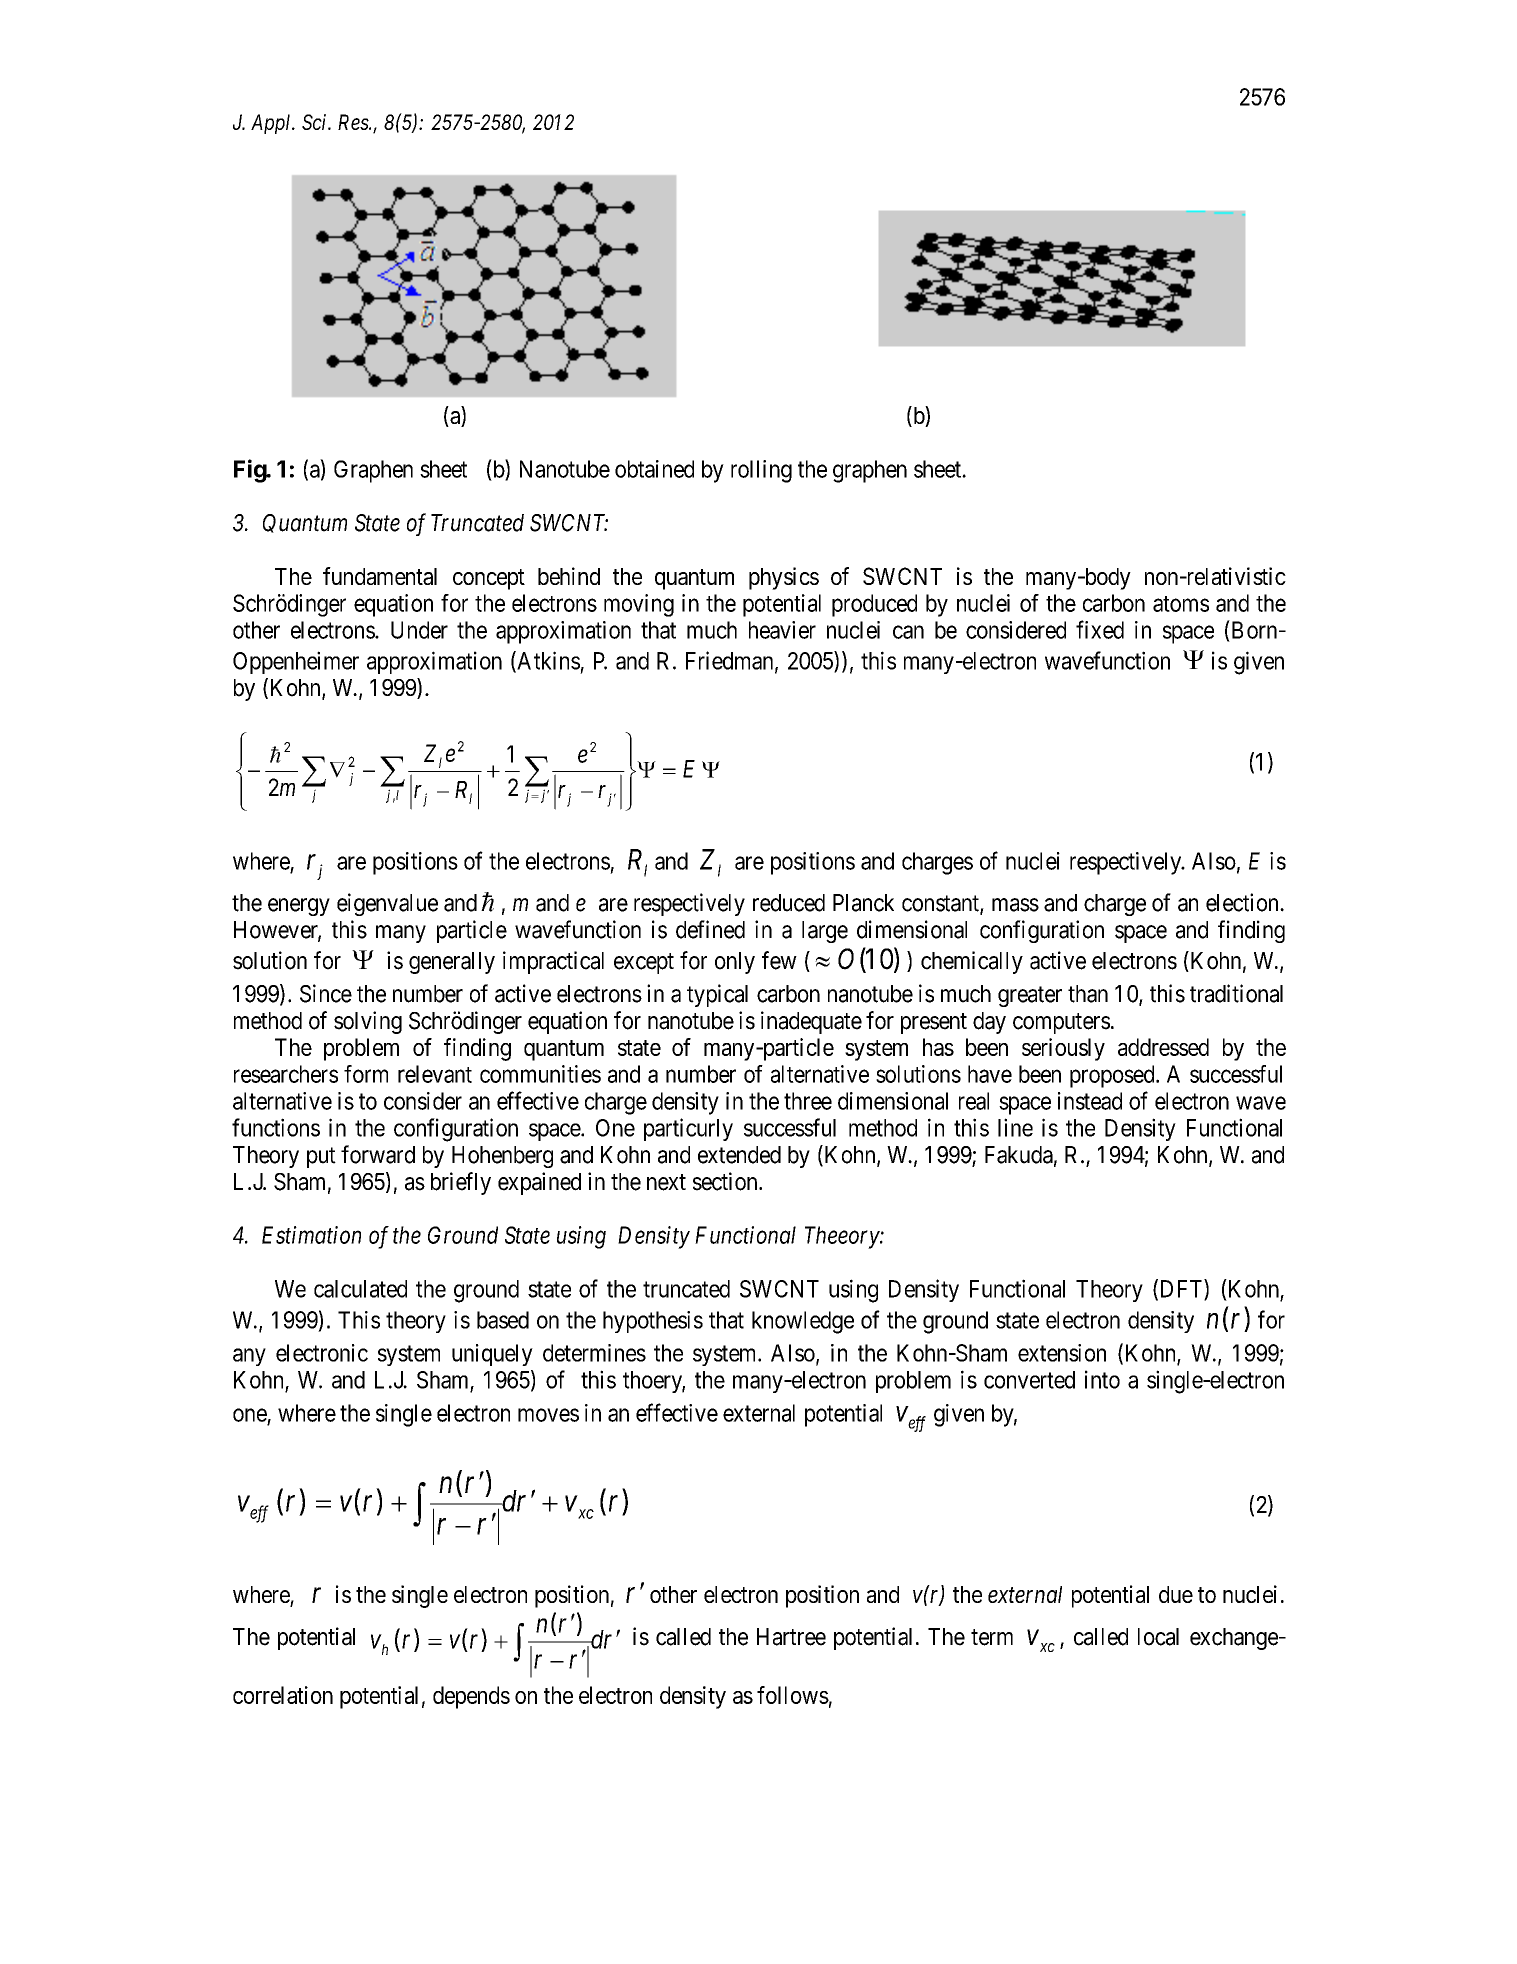  I want to click on reduced, so click(789, 903).
